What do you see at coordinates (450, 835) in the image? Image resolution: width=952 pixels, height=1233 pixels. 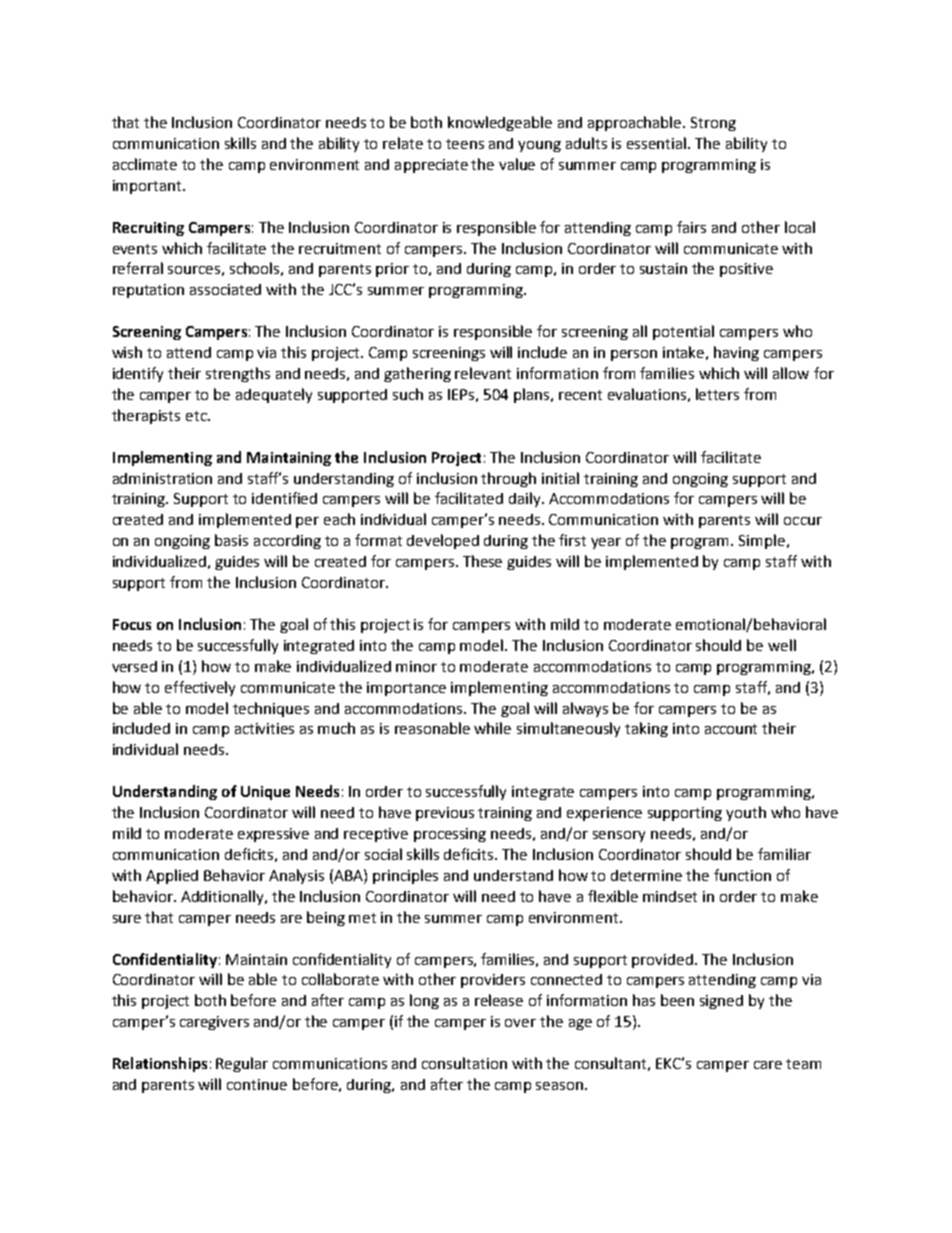 I see `processing` at bounding box center [450, 835].
